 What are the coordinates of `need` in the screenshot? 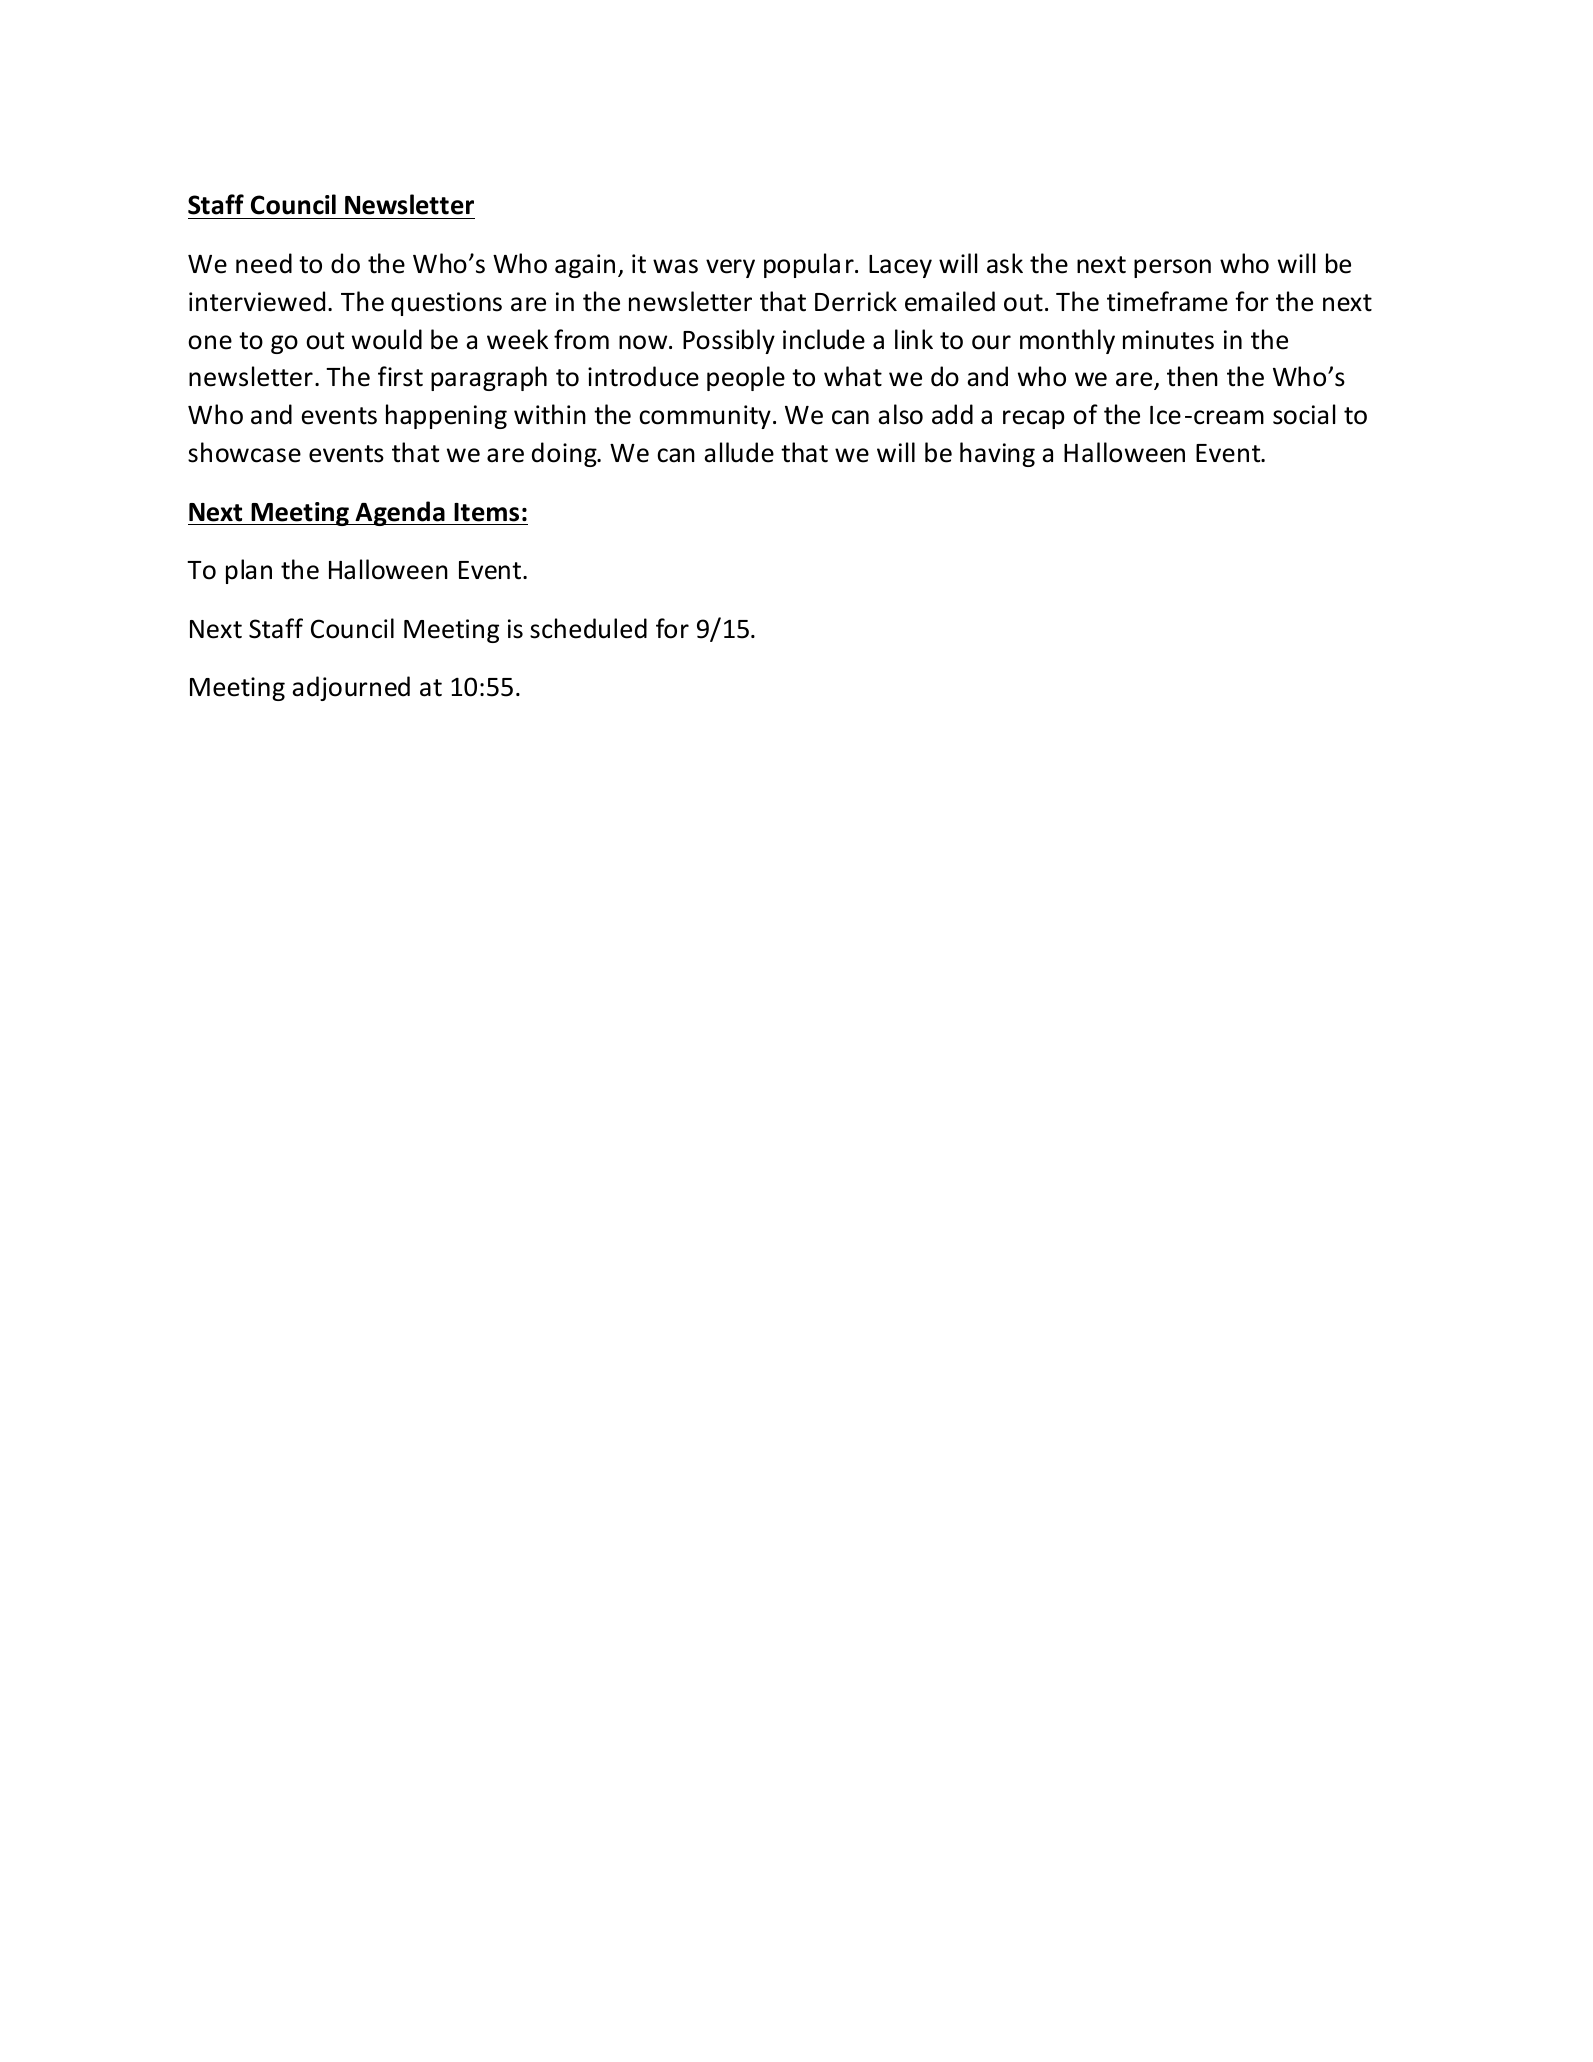 It's located at (264, 263).
